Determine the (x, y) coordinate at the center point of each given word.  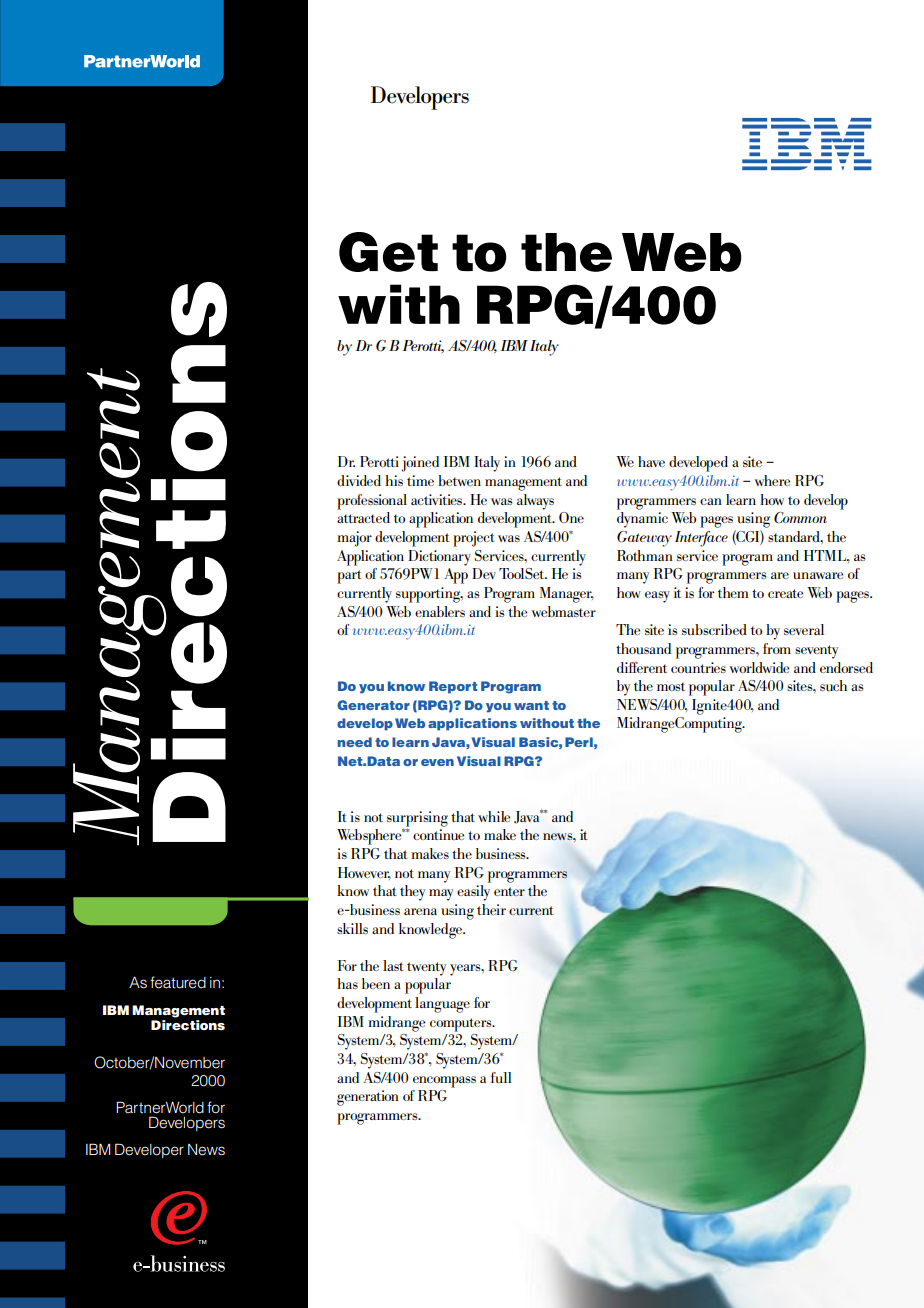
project (474, 539)
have (651, 461)
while (494, 816)
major (354, 539)
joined (420, 464)
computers (462, 1025)
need (355, 742)
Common (800, 518)
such (833, 685)
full (501, 1077)
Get (388, 252)
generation (368, 1098)
